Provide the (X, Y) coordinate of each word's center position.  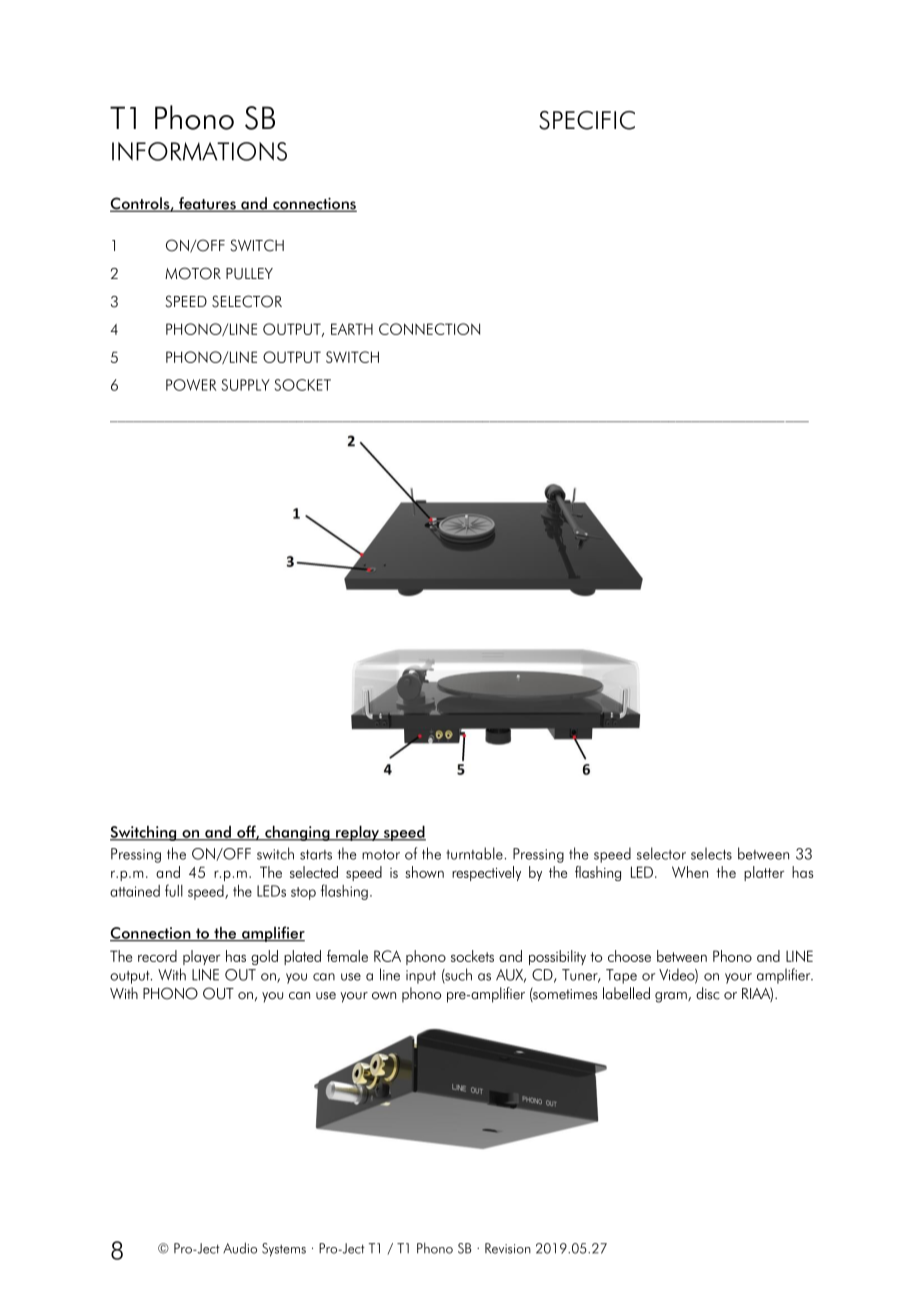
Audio (240, 1248)
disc (708, 993)
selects (711, 853)
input (421, 977)
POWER (191, 385)
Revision (508, 1248)
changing (297, 833)
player (201, 957)
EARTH (352, 329)
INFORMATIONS (199, 151)
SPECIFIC (587, 120)
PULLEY (249, 274)
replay (357, 833)
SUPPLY (246, 385)
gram (672, 997)
